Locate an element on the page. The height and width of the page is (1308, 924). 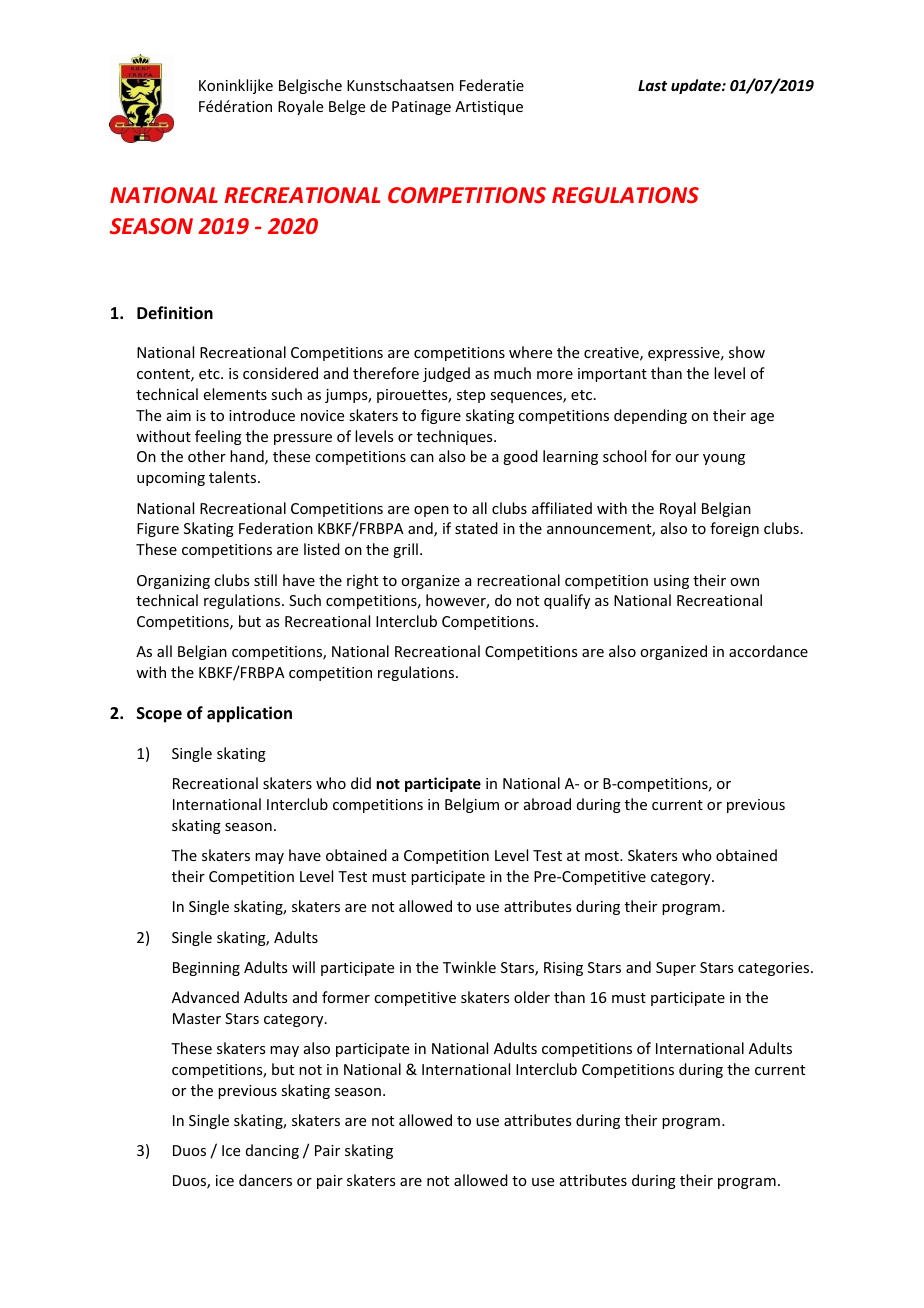
update is located at coordinates (697, 86).
